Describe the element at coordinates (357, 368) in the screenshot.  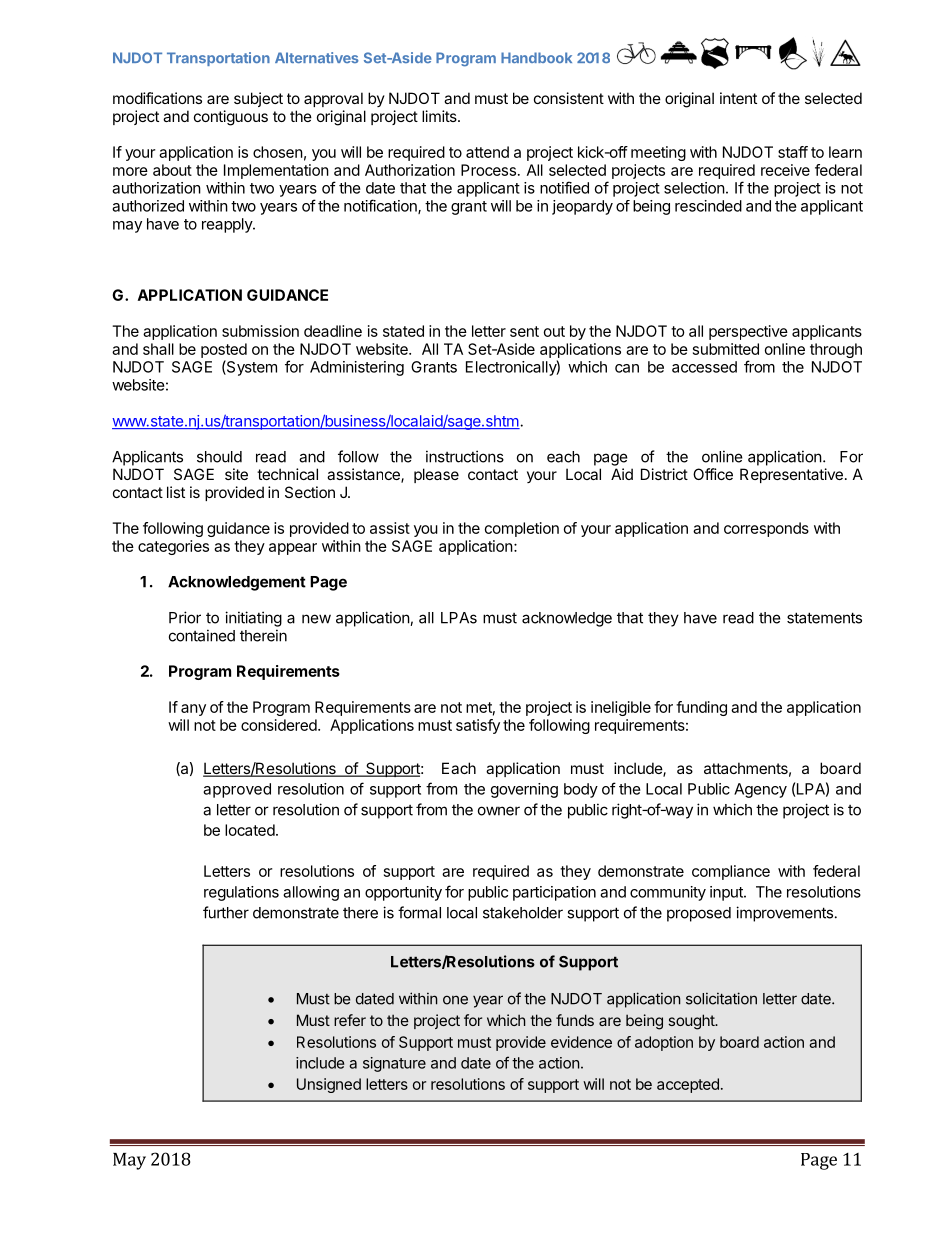
I see `Administering` at that location.
